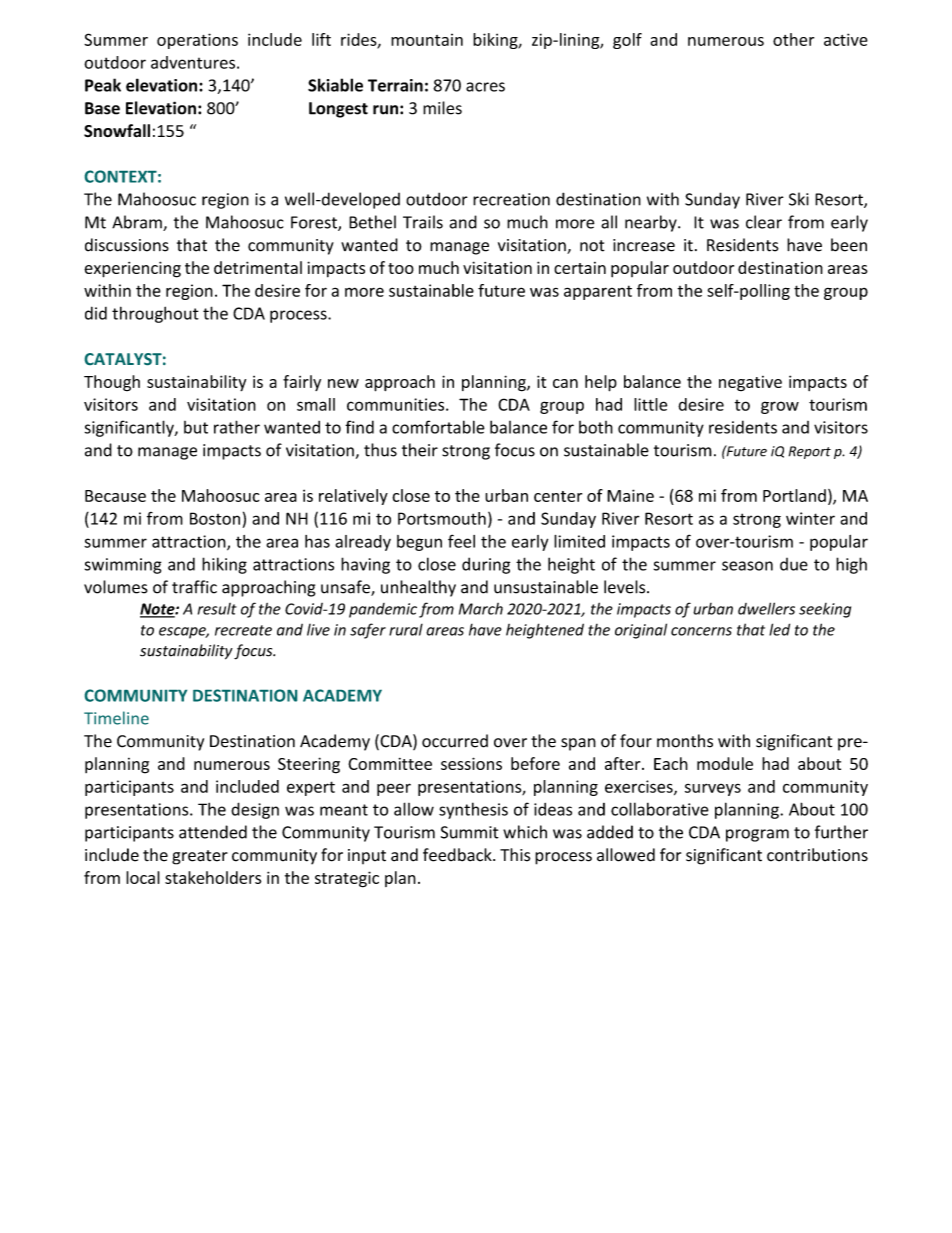 The image size is (952, 1233). I want to click on too, so click(401, 268).
